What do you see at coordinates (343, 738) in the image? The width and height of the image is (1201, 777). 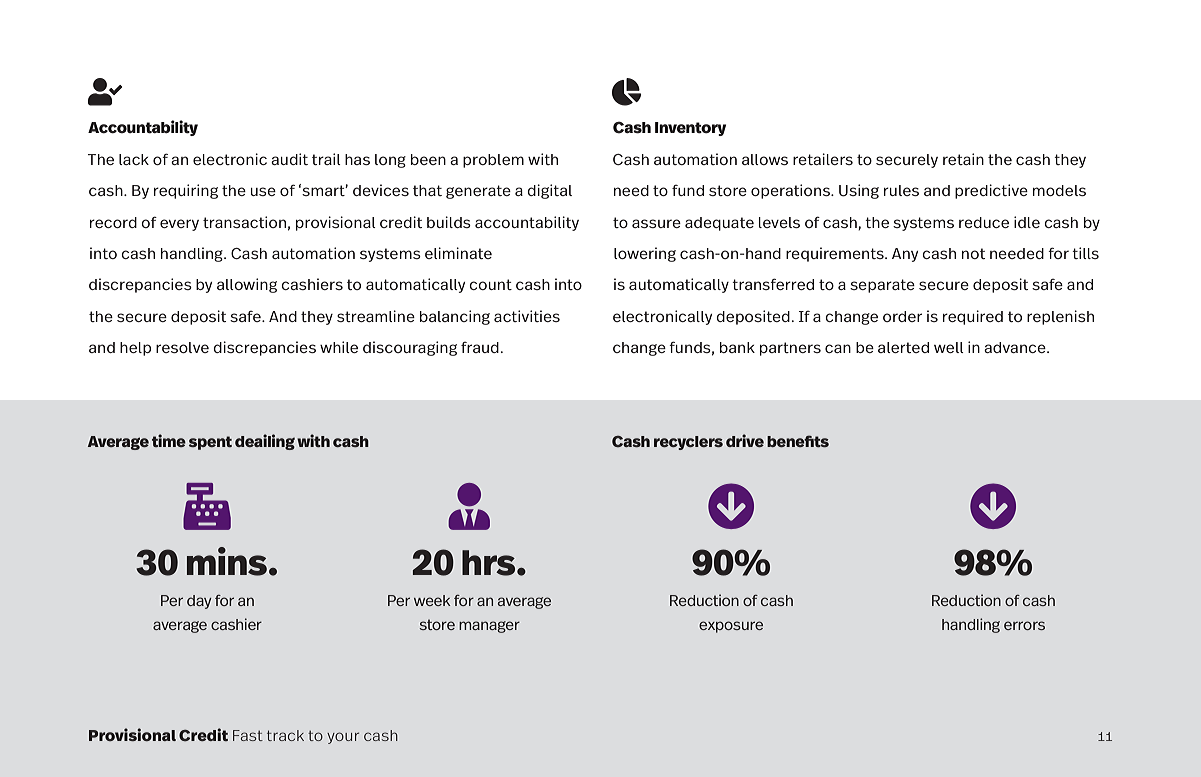 I see `your` at bounding box center [343, 738].
